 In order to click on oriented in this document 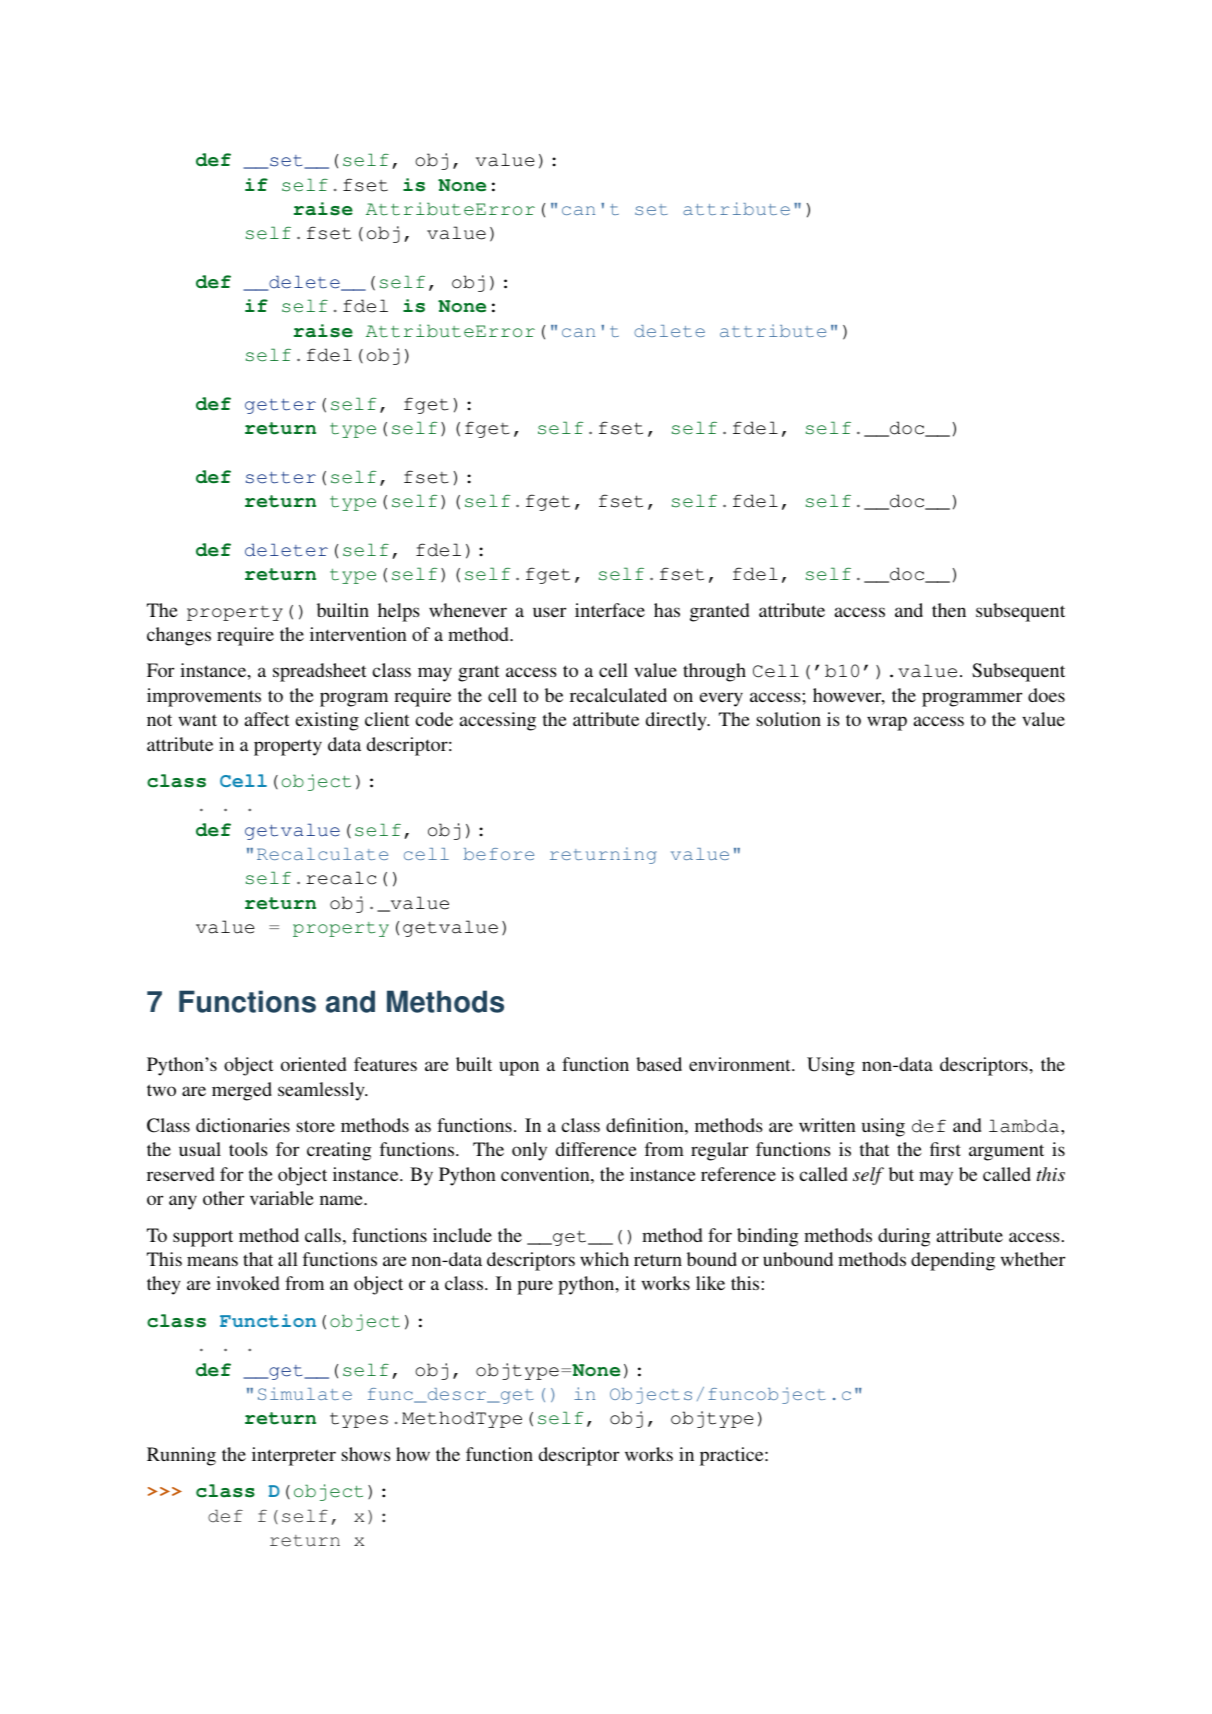, I will do `click(313, 1064)`.
